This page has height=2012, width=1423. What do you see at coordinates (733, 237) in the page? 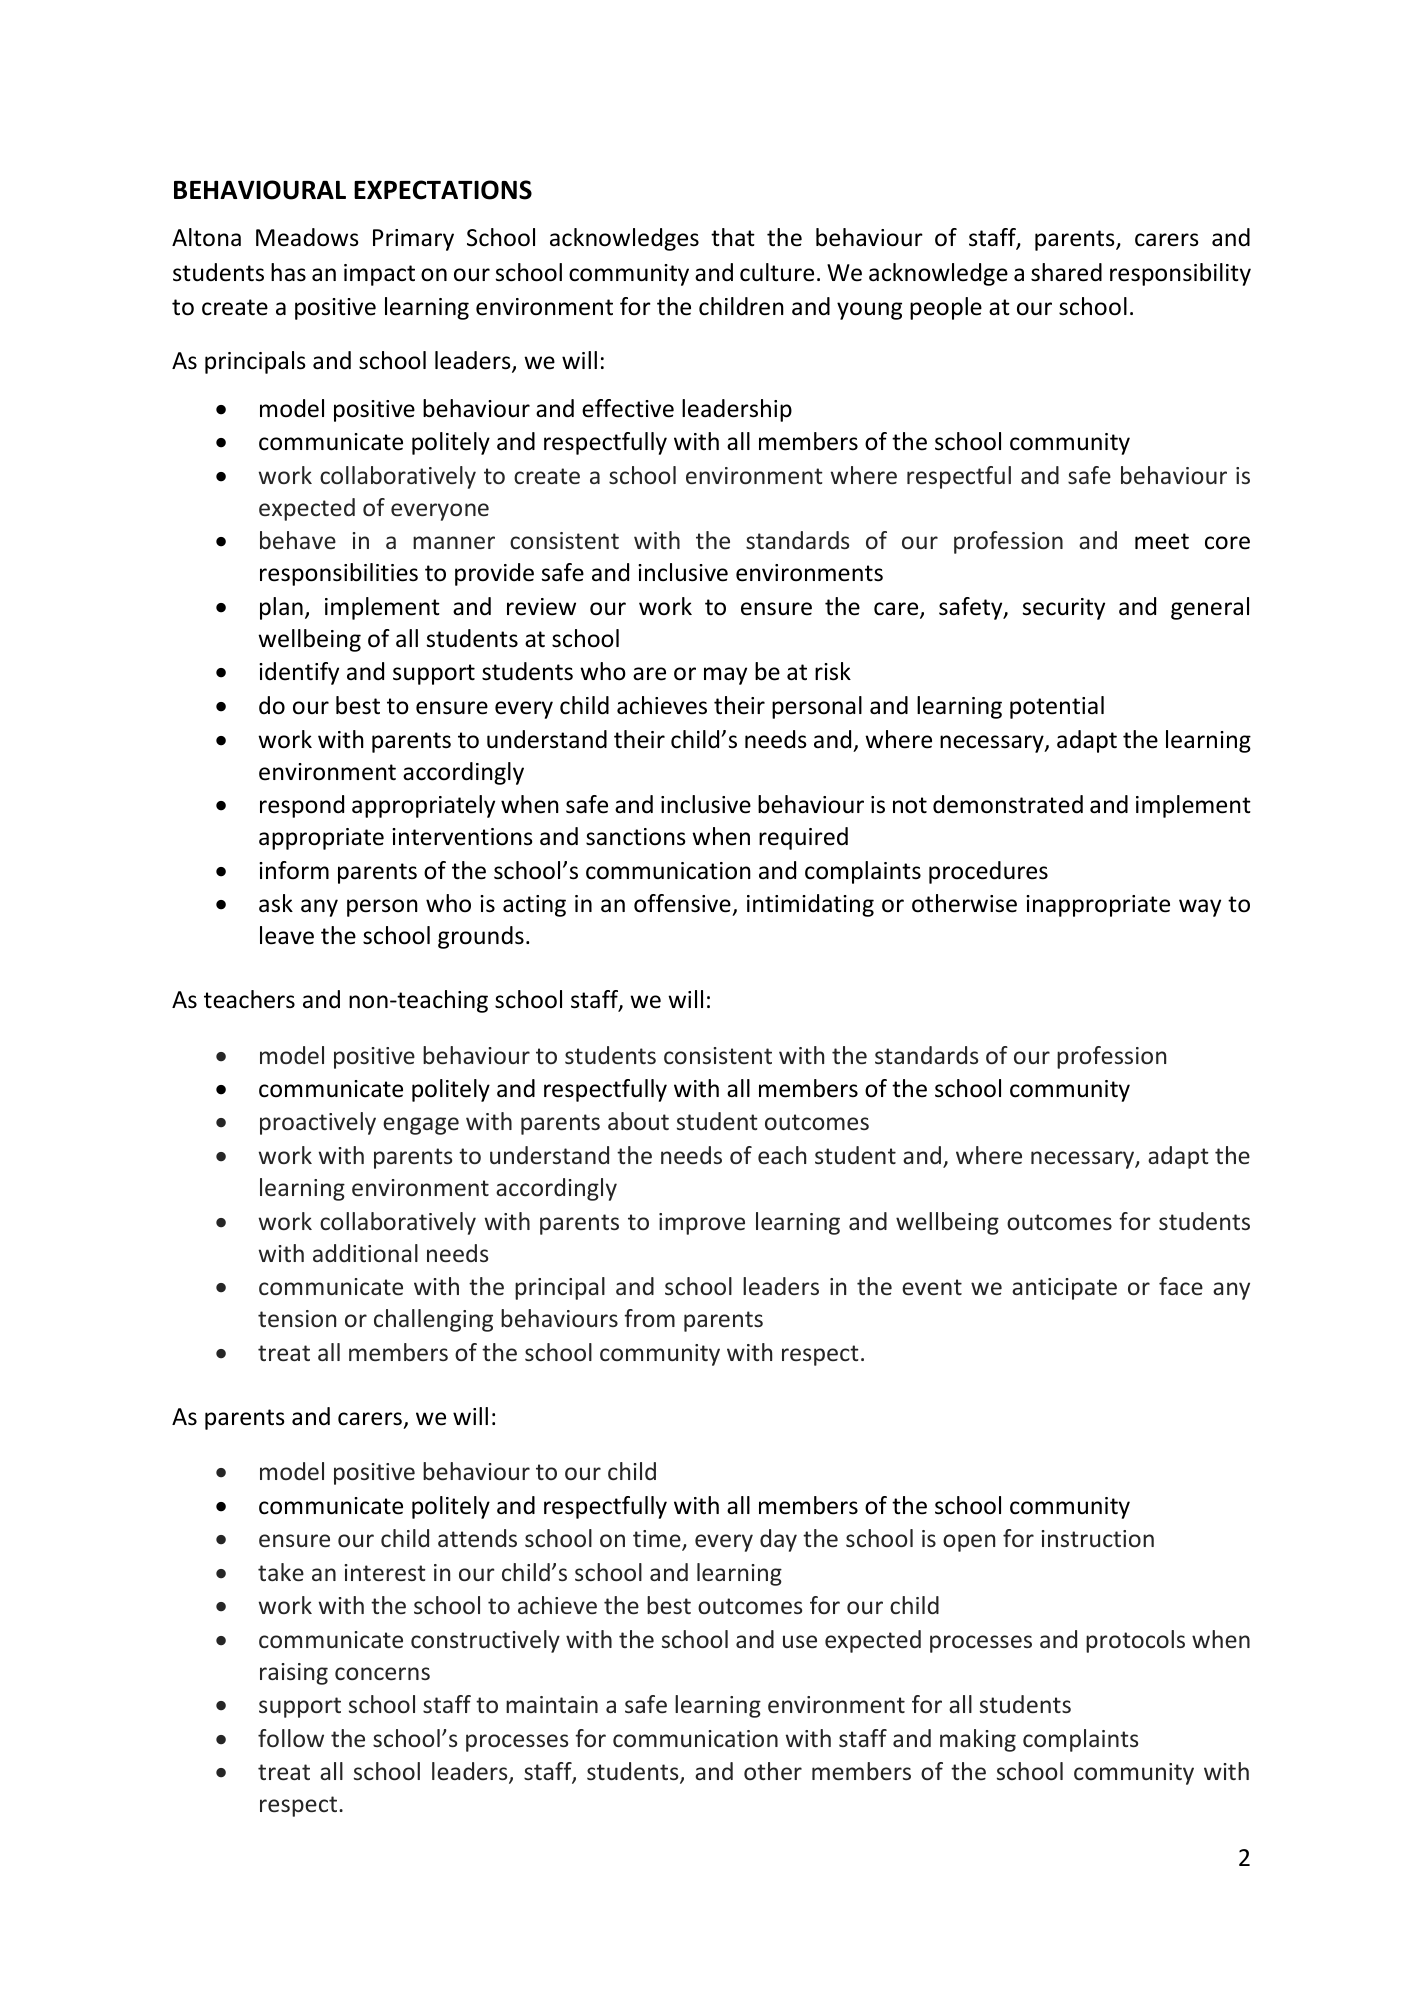
I see `that` at bounding box center [733, 237].
